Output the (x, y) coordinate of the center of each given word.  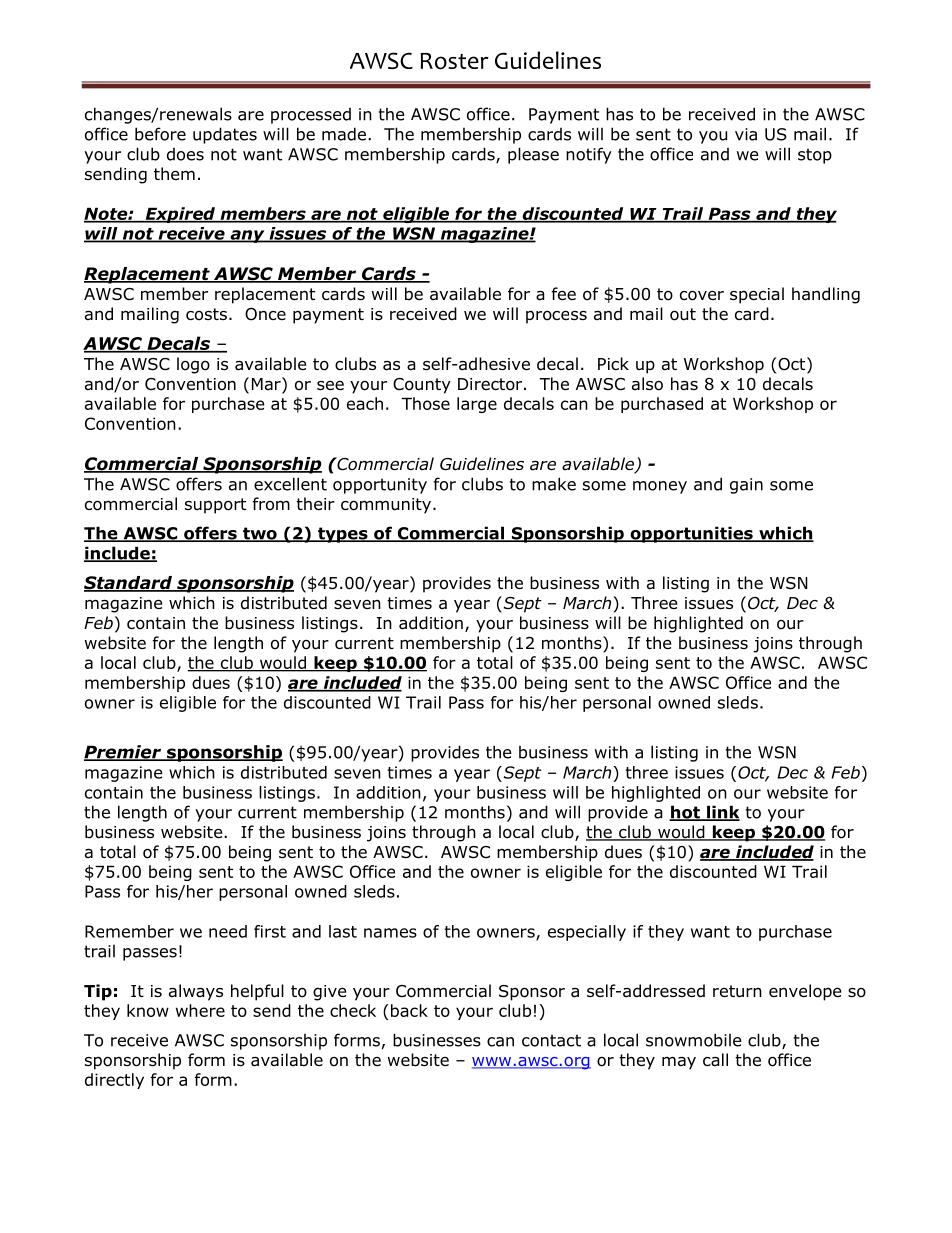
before (160, 134)
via (746, 134)
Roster (454, 61)
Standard (129, 584)
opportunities (691, 534)
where (200, 1010)
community (387, 506)
